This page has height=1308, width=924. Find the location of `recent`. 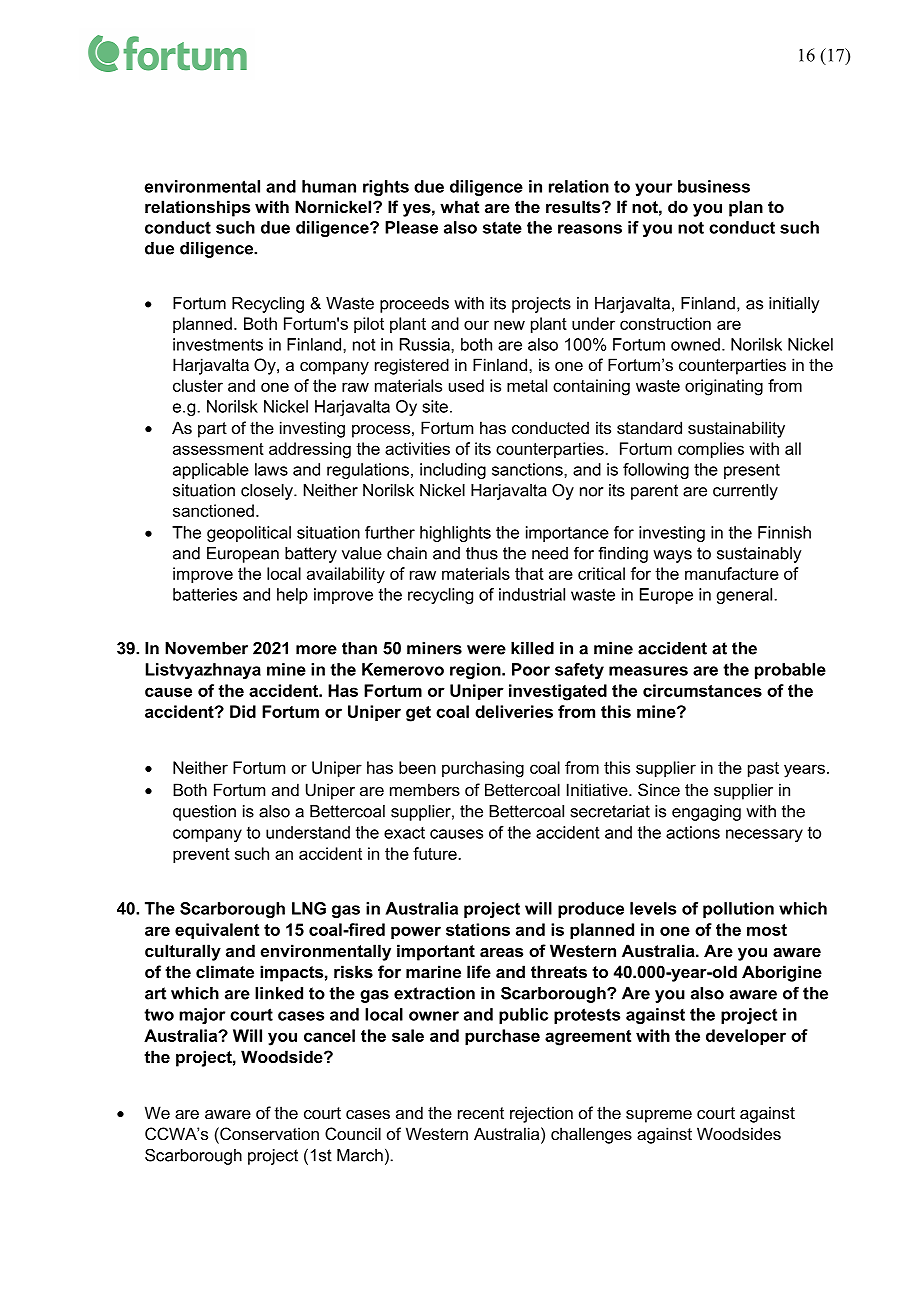

recent is located at coordinates (481, 1113).
